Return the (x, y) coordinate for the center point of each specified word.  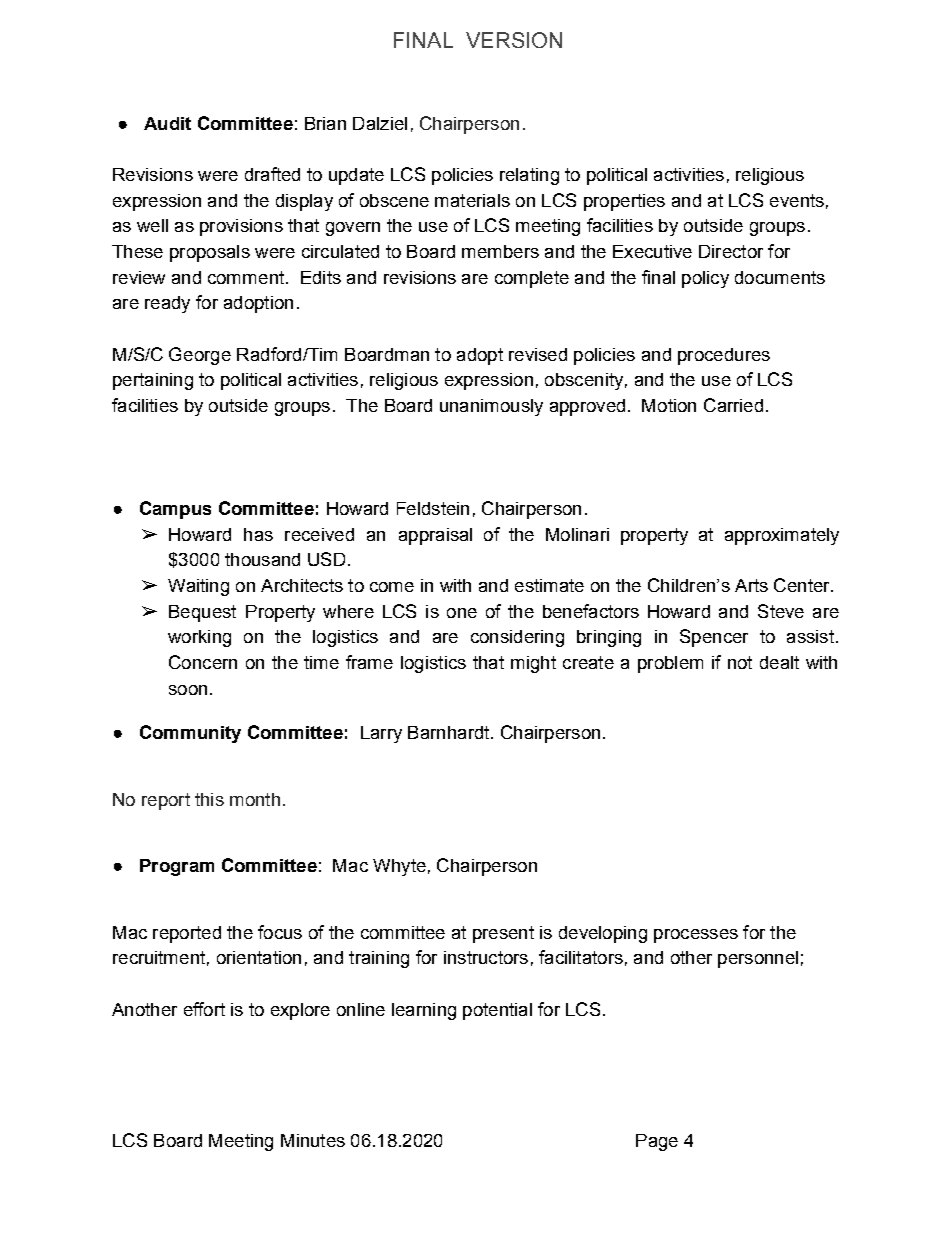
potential (497, 1011)
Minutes (313, 1140)
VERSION (514, 40)
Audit (167, 123)
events (797, 200)
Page (657, 1142)
